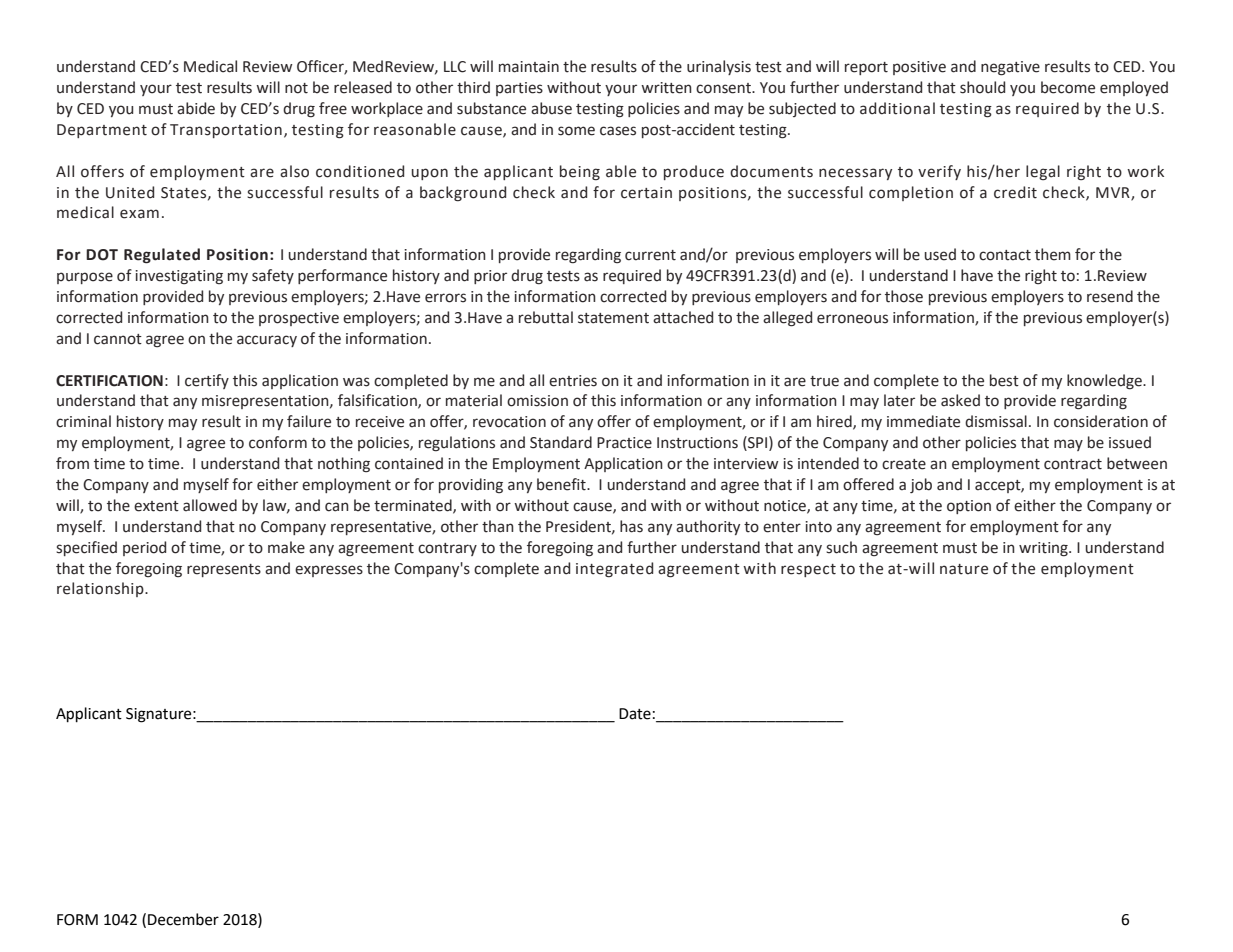 The height and width of the screenshot is (952, 1233). Describe the element at coordinates (210, 505) in the screenshot. I see `allowed` at that location.
